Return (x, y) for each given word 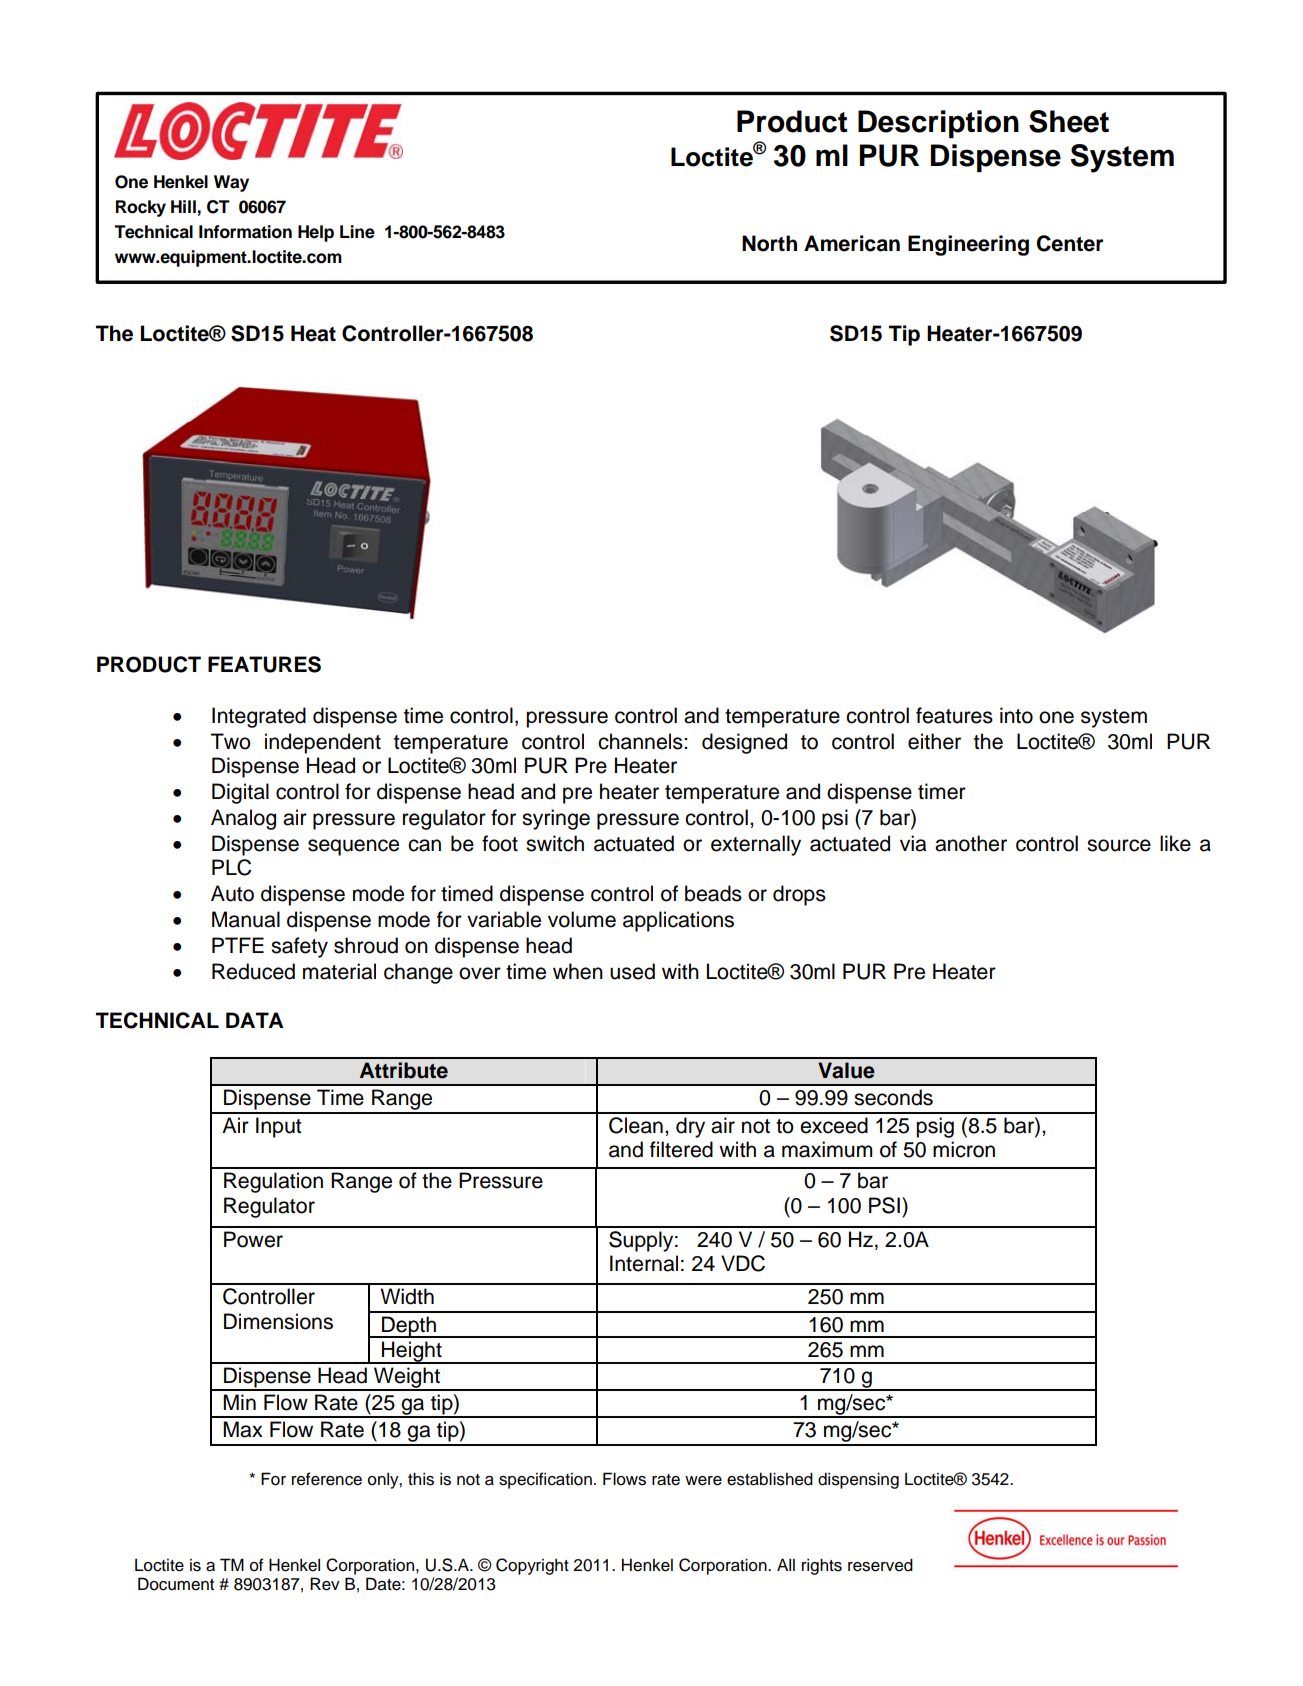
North (769, 243)
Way (231, 183)
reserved (880, 1565)
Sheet (1069, 121)
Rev (325, 1584)
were (703, 1481)
